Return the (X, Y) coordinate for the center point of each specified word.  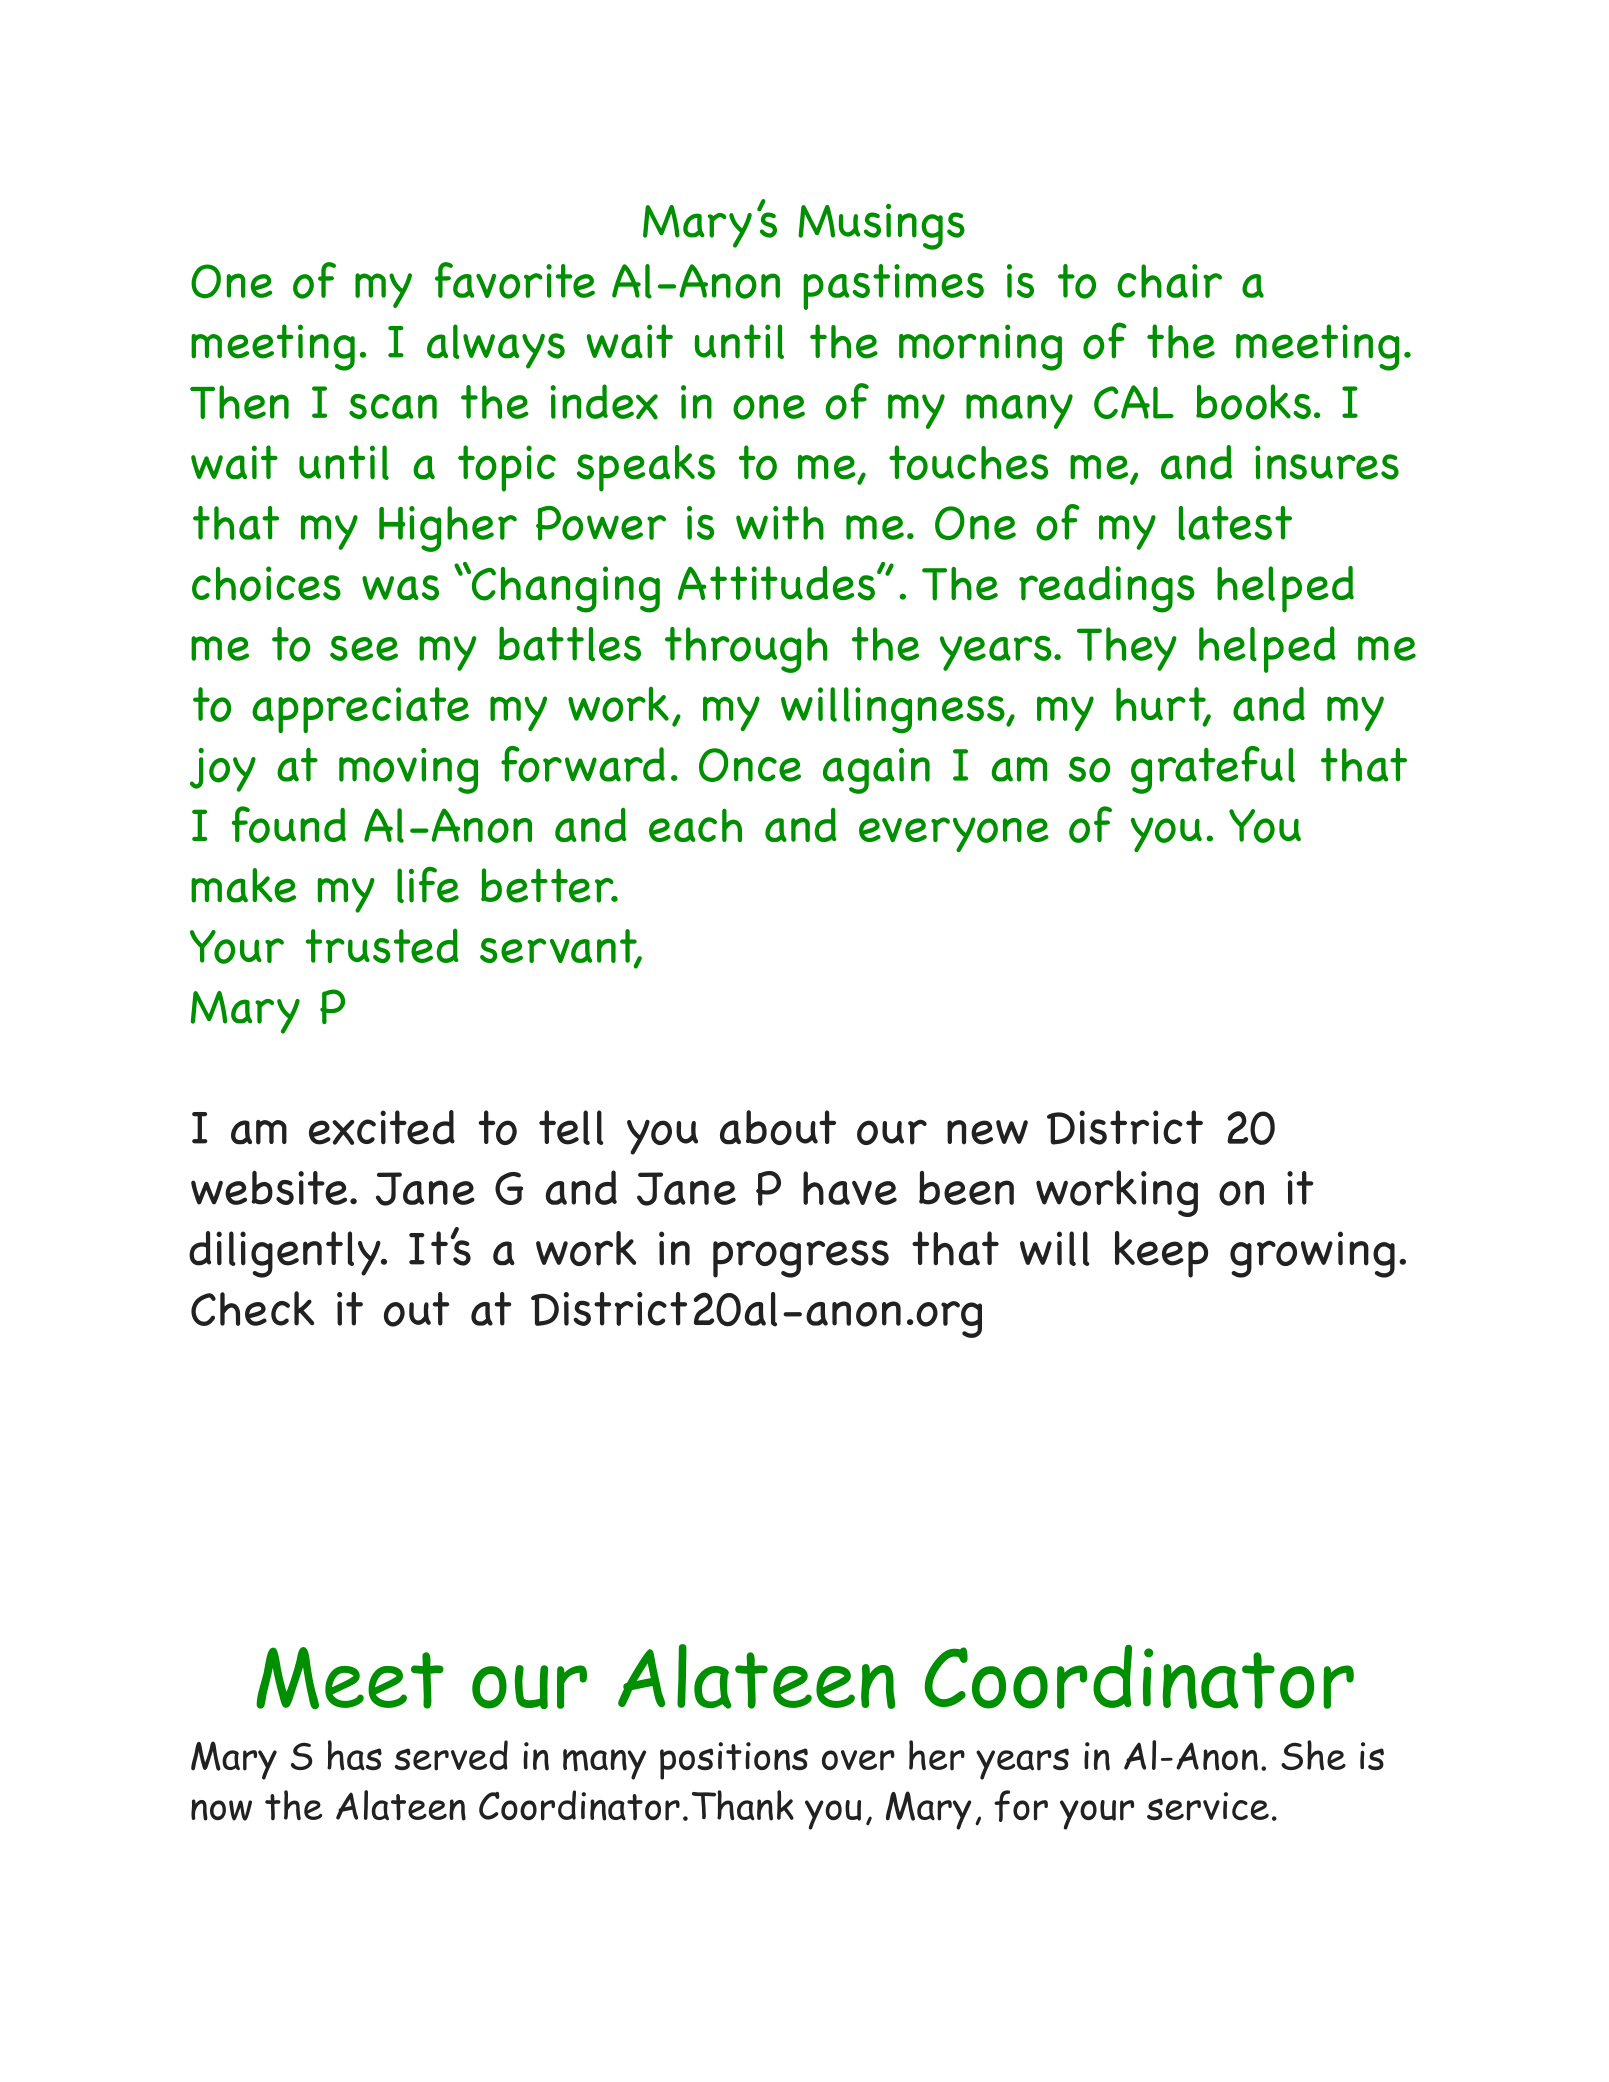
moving (408, 771)
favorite (515, 280)
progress (801, 1259)
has (354, 1755)
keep (1161, 1254)
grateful (1213, 770)
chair (1169, 281)
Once (750, 765)
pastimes (893, 287)
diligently (286, 1254)
